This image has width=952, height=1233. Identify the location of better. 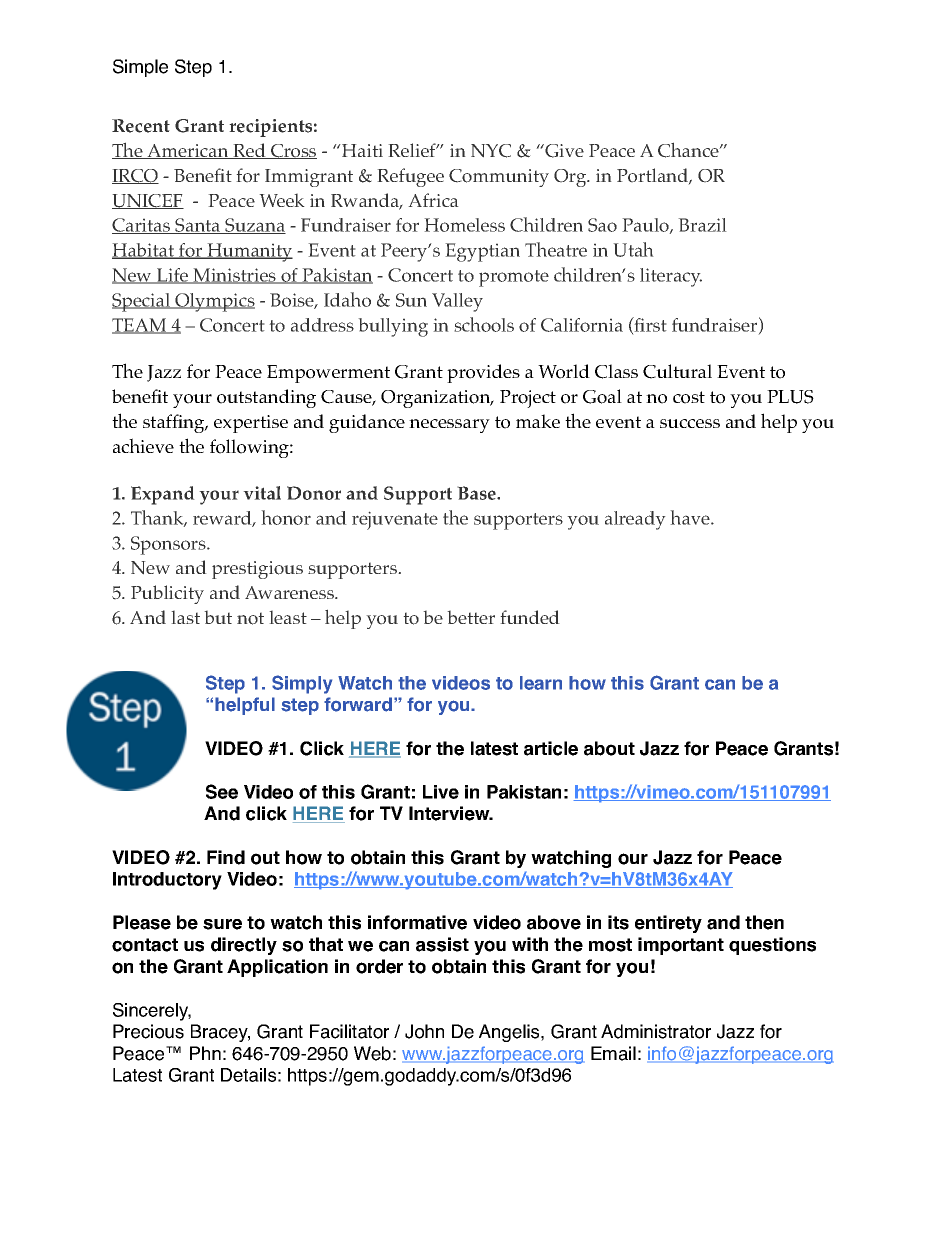
(471, 617).
